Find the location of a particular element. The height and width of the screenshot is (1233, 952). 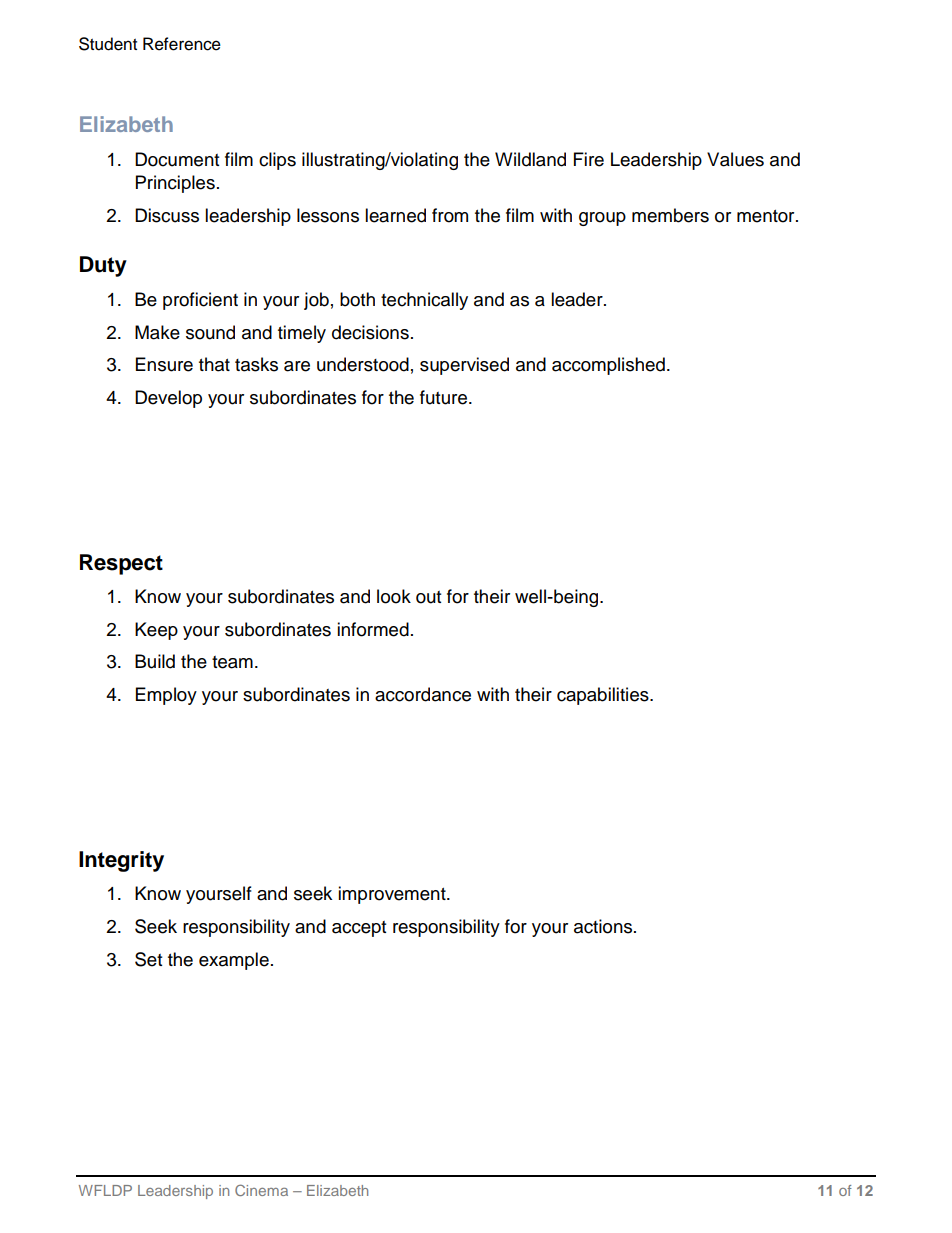

Set is located at coordinates (148, 959).
